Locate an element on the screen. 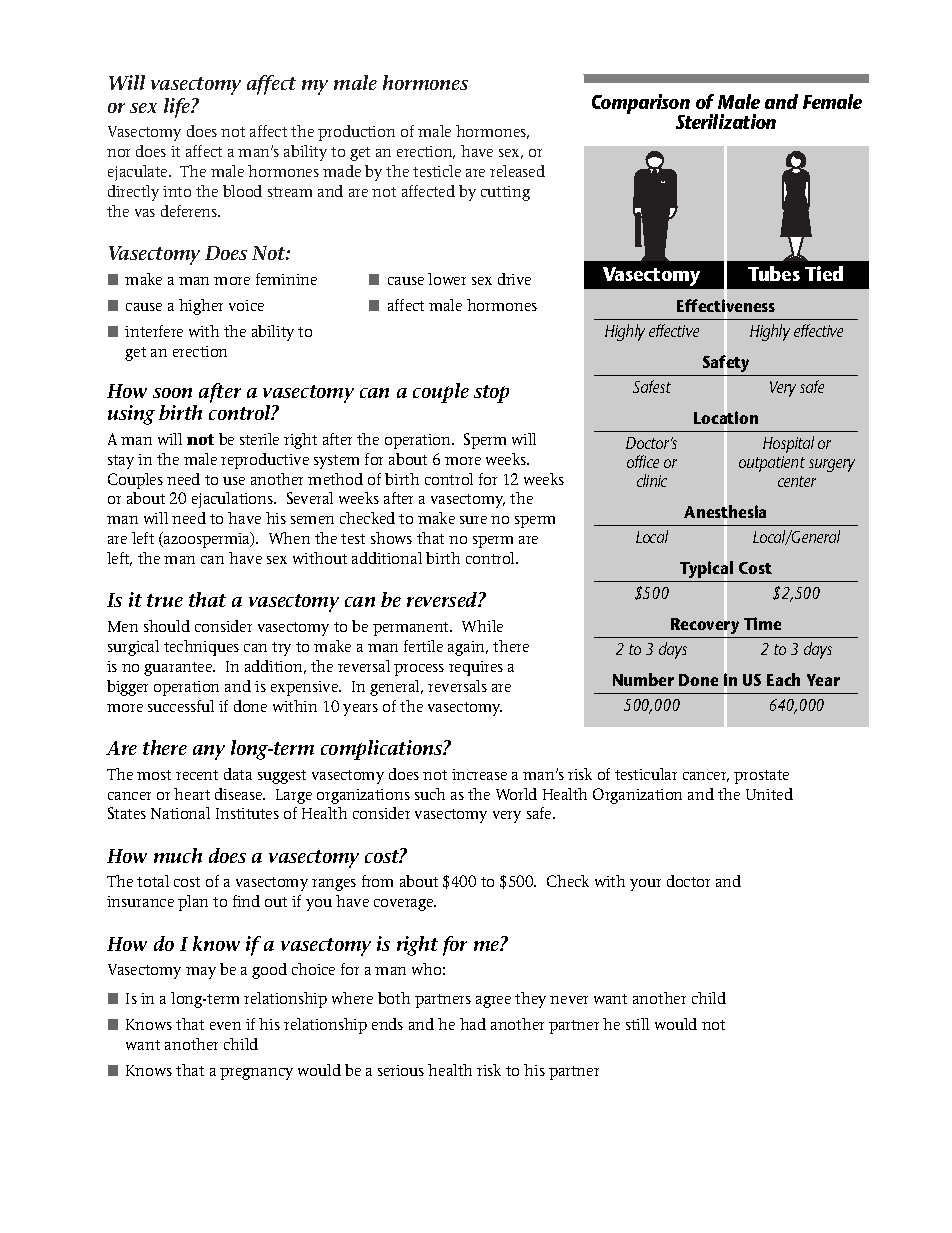 This screenshot has height=1233, width=952. still is located at coordinates (637, 1024).
